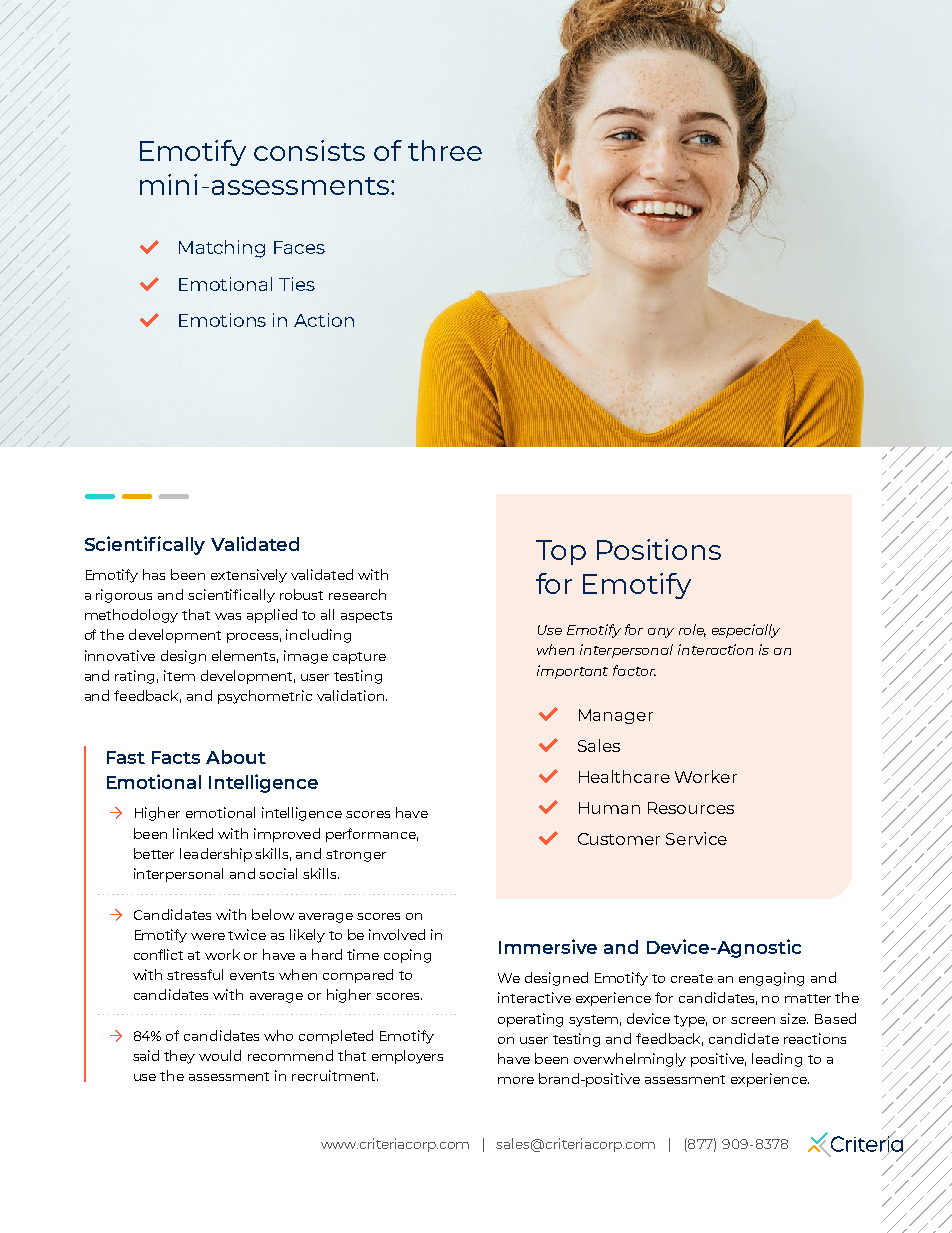  What do you see at coordinates (445, 150) in the document?
I see `three` at bounding box center [445, 150].
